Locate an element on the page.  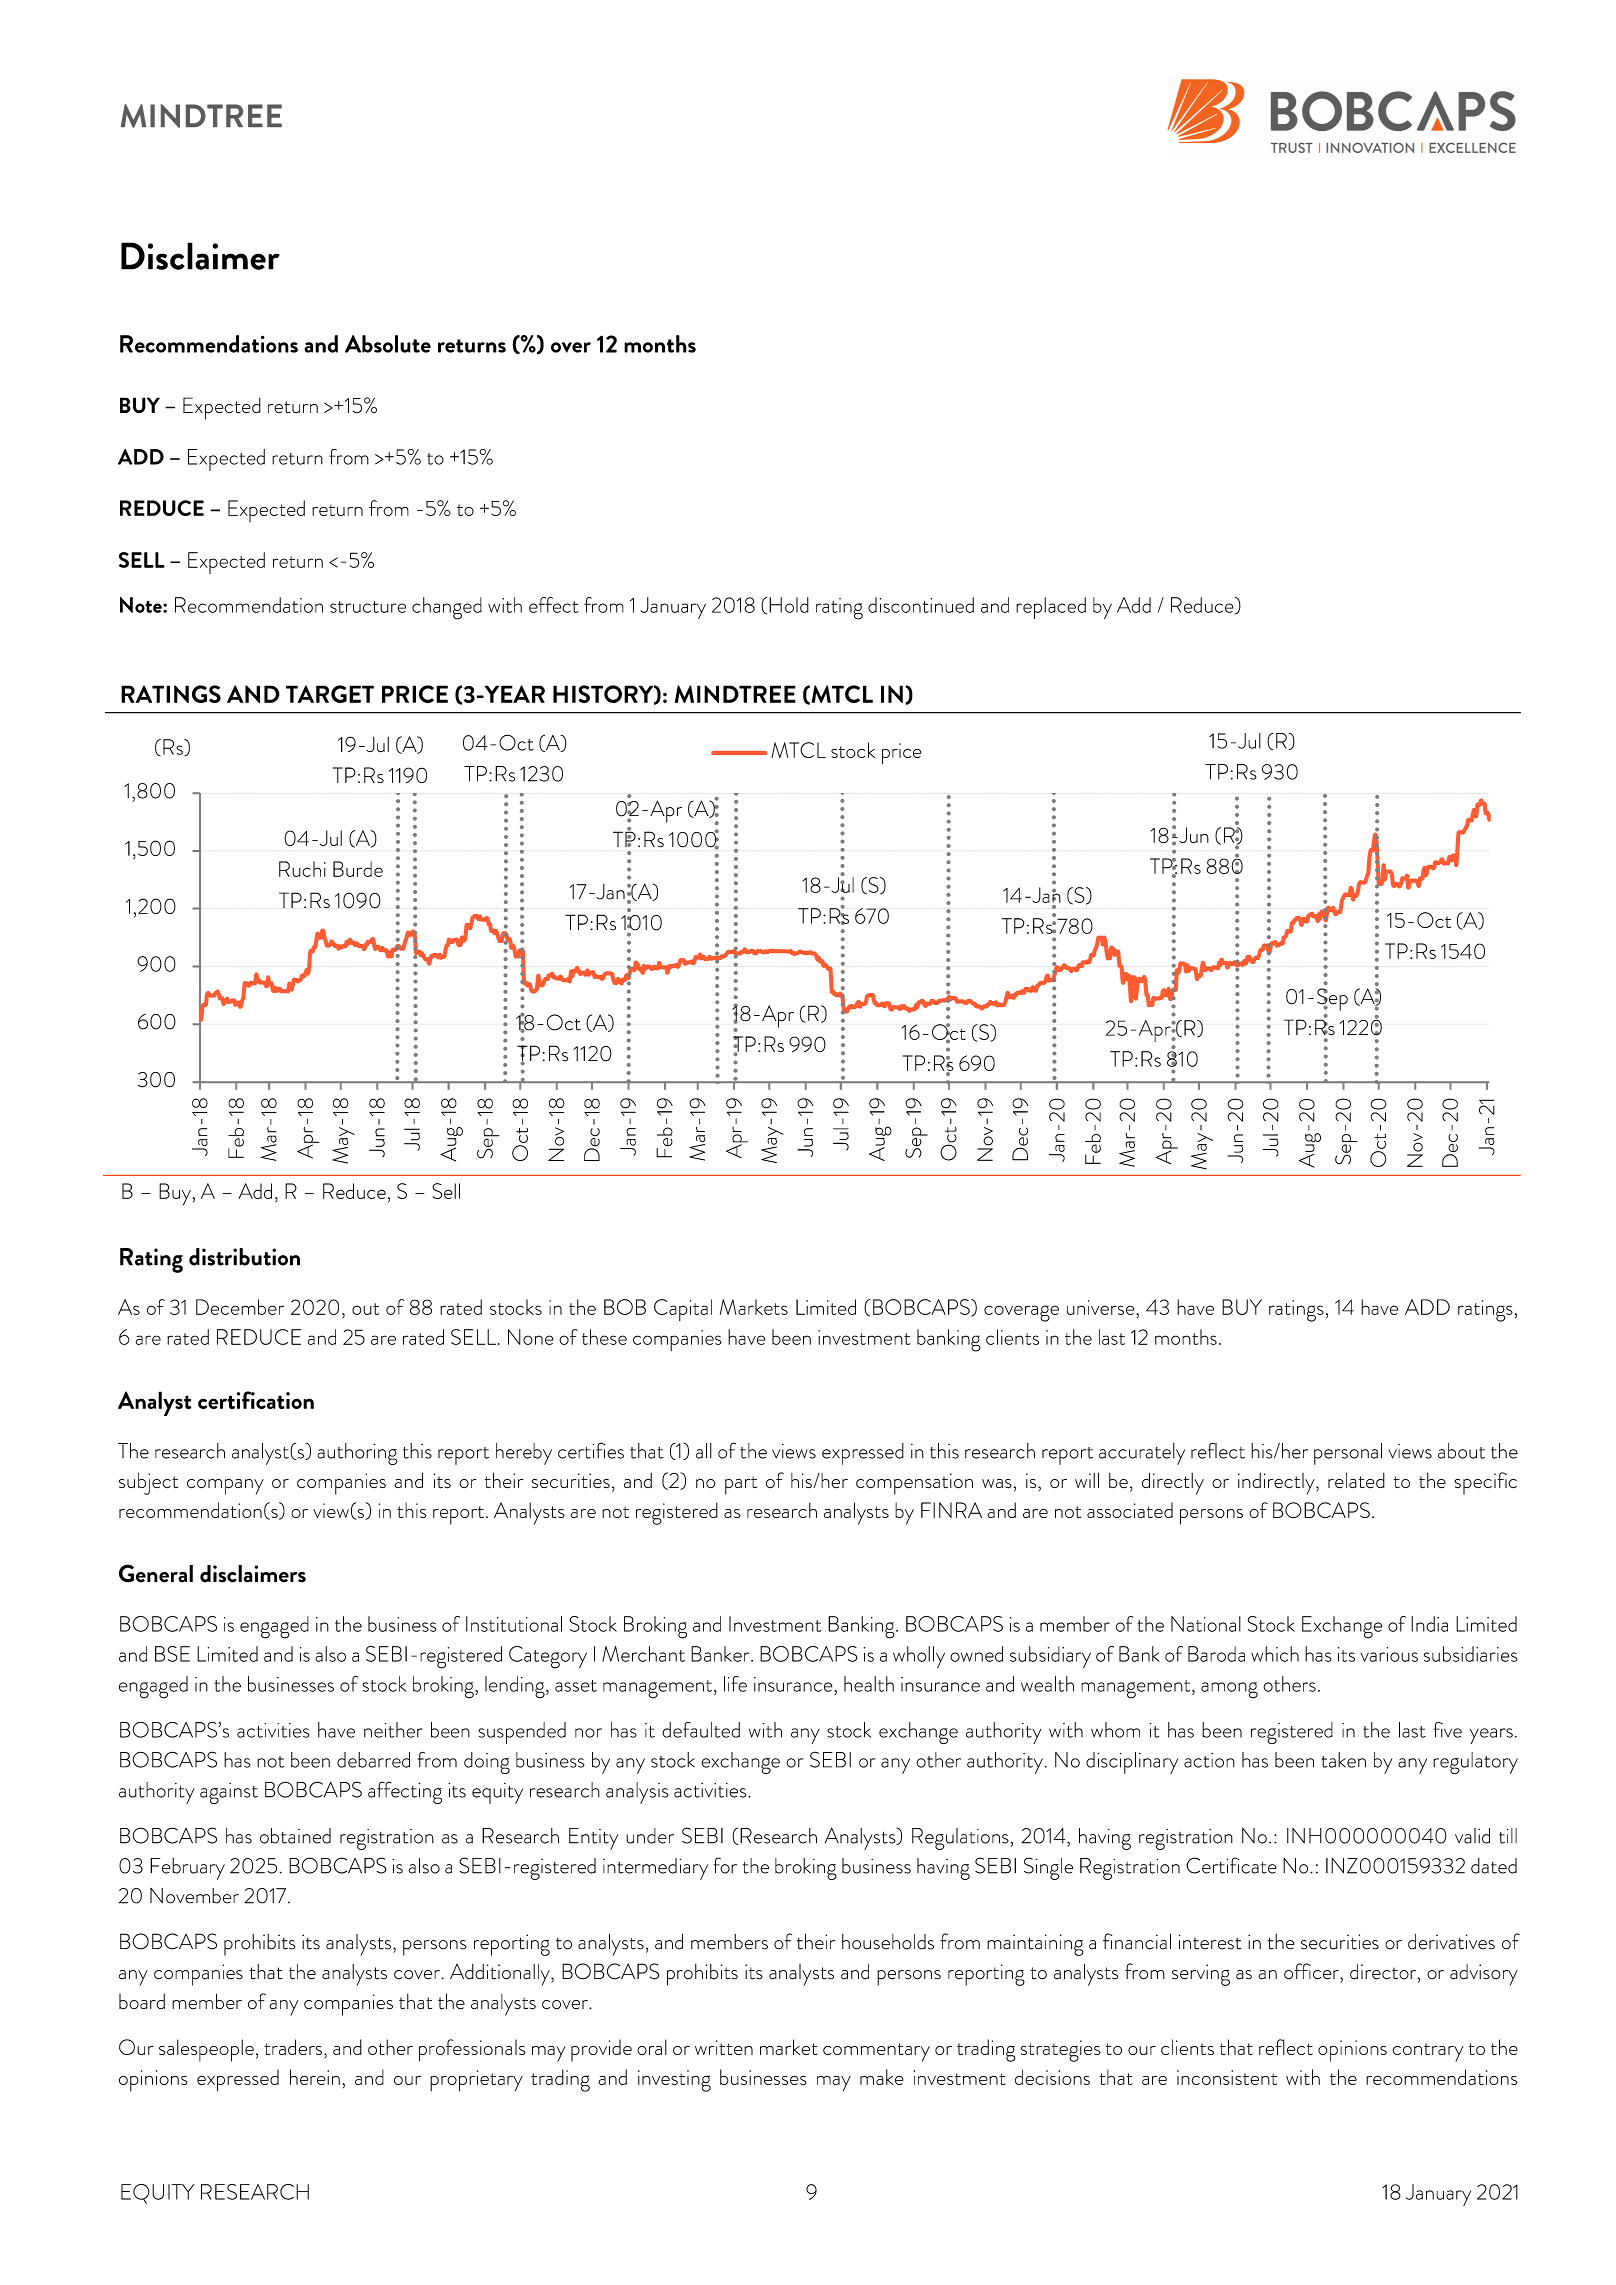
Absolute is located at coordinates (388, 344).
